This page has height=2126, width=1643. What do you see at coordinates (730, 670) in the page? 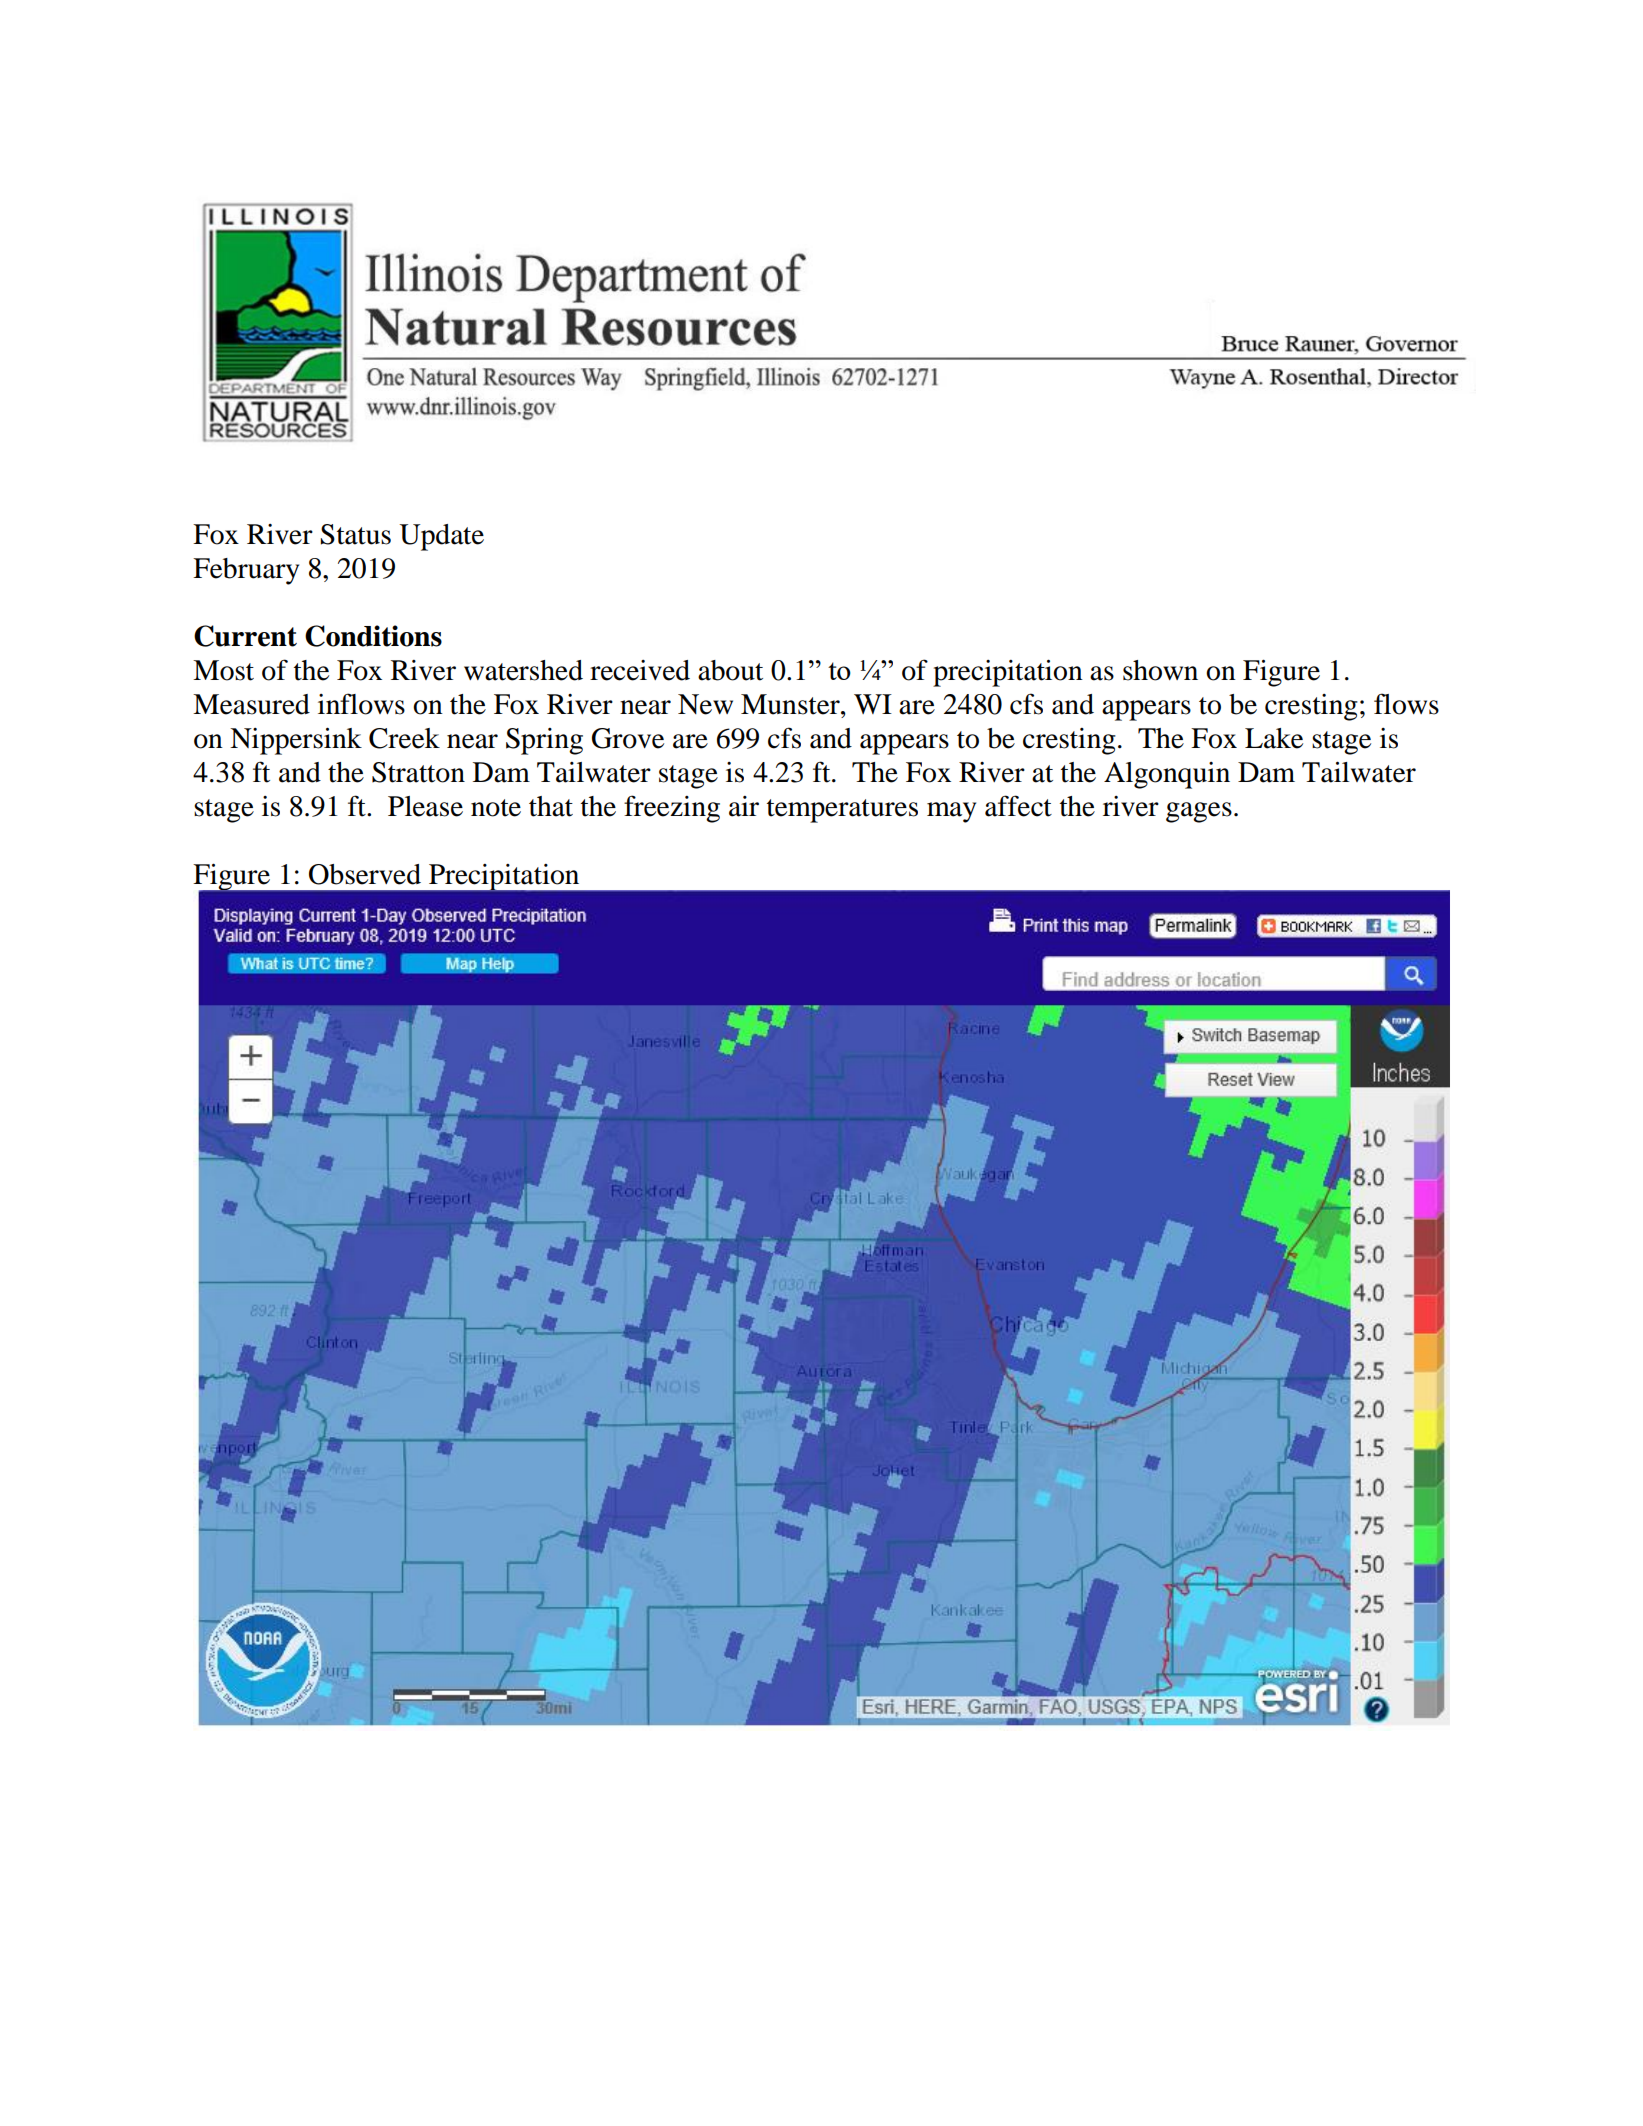
I see `about` at bounding box center [730, 670].
